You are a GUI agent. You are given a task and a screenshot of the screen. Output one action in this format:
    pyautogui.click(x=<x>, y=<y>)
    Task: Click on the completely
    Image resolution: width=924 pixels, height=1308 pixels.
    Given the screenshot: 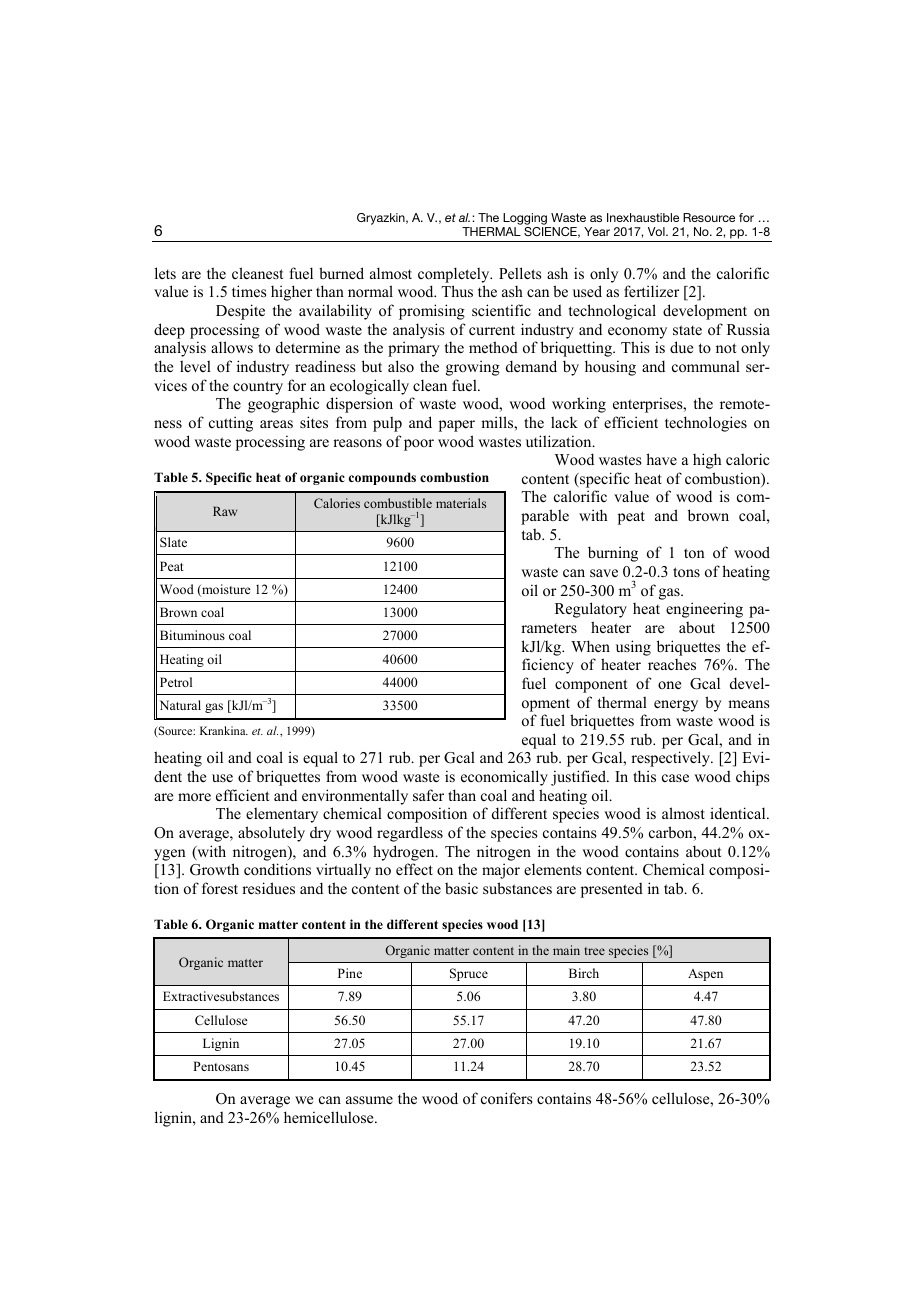 What is the action you would take?
    pyautogui.click(x=455, y=275)
